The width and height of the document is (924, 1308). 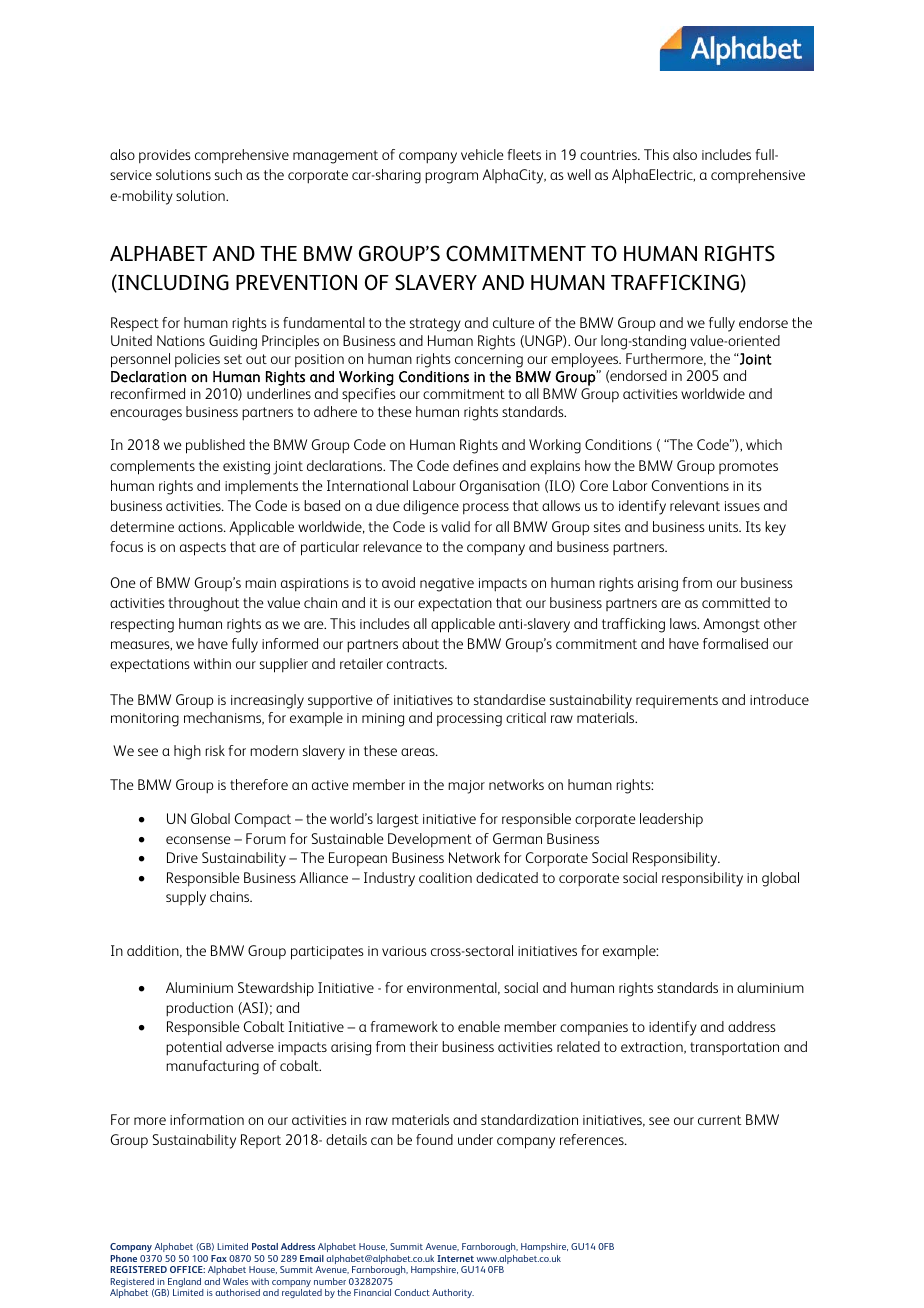 I want to click on current, so click(x=719, y=1120).
